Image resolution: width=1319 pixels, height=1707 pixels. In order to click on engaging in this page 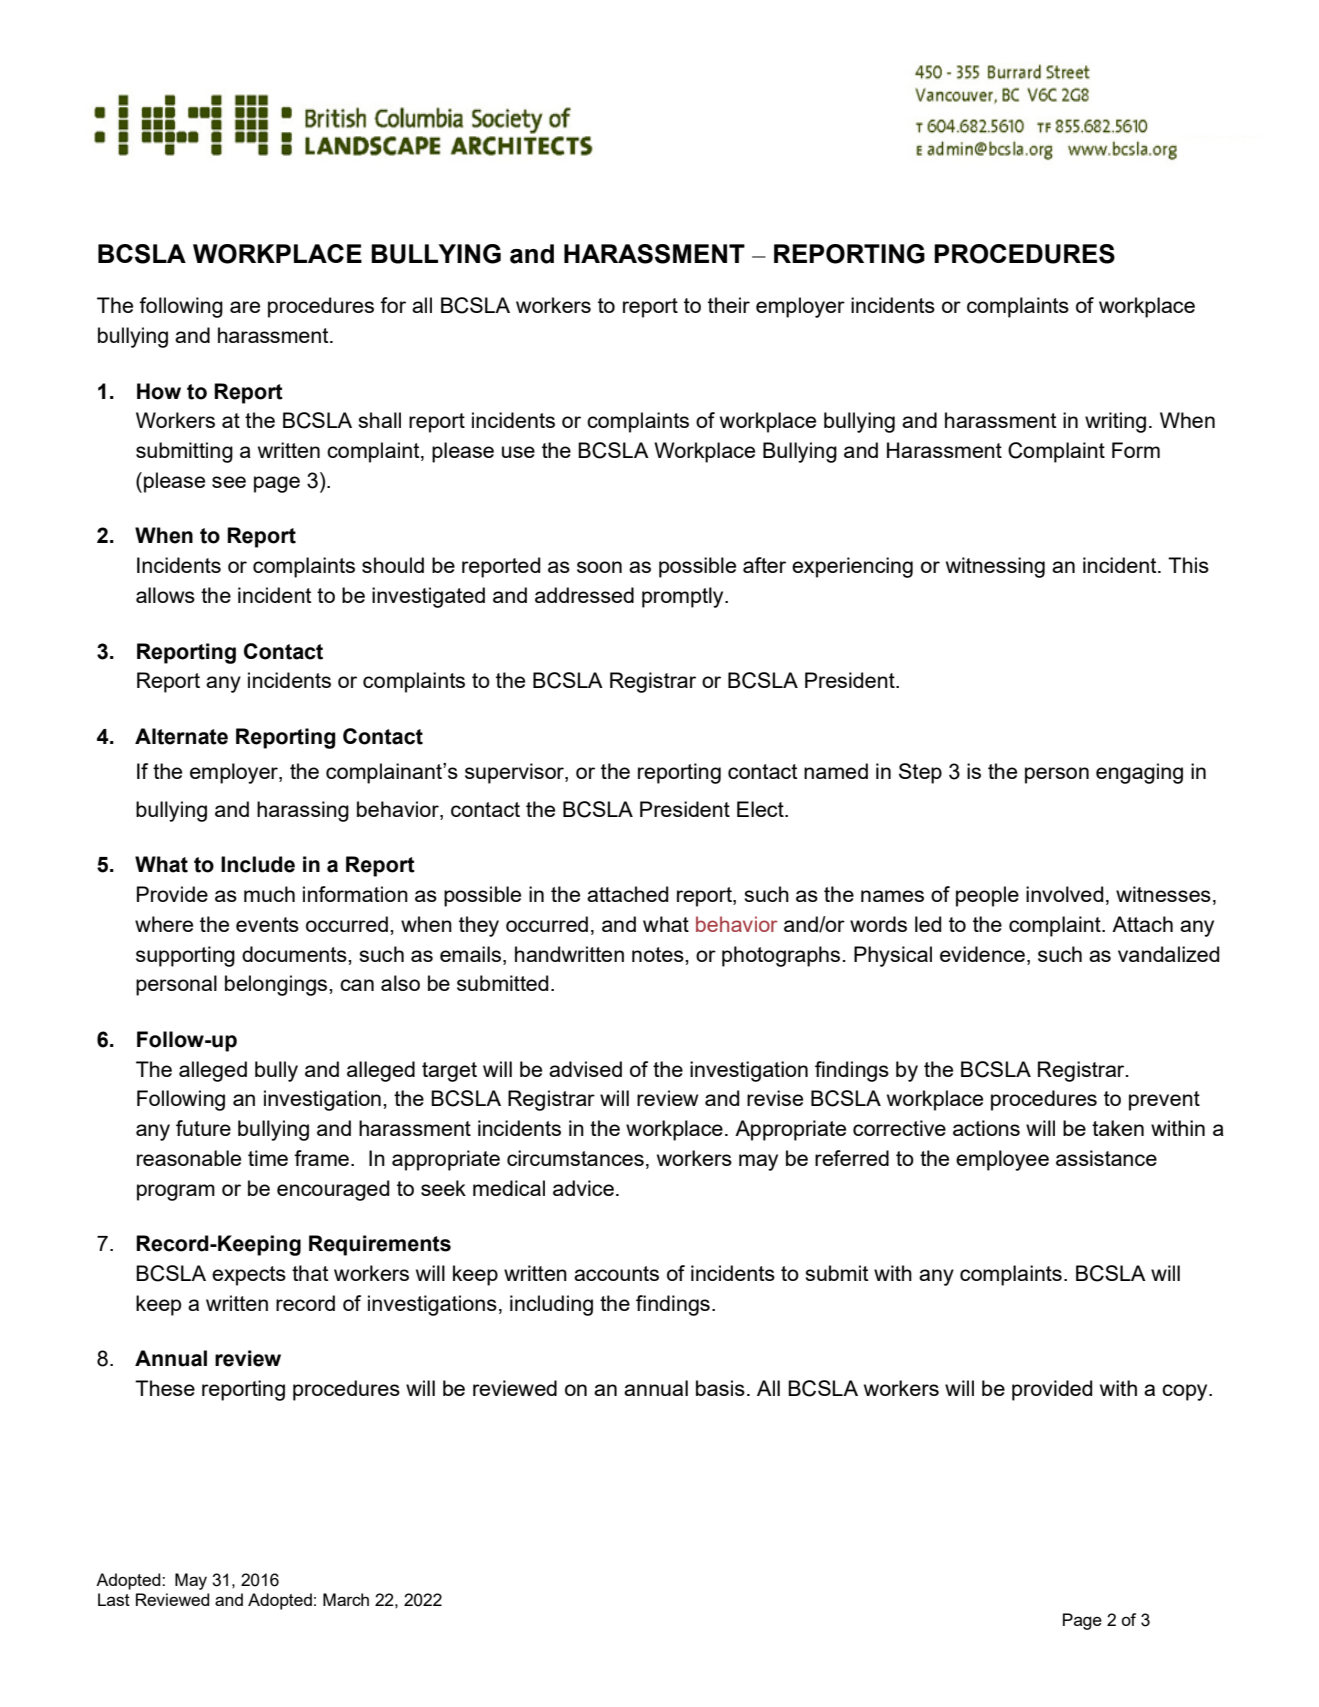, I will do `click(1139, 773)`.
